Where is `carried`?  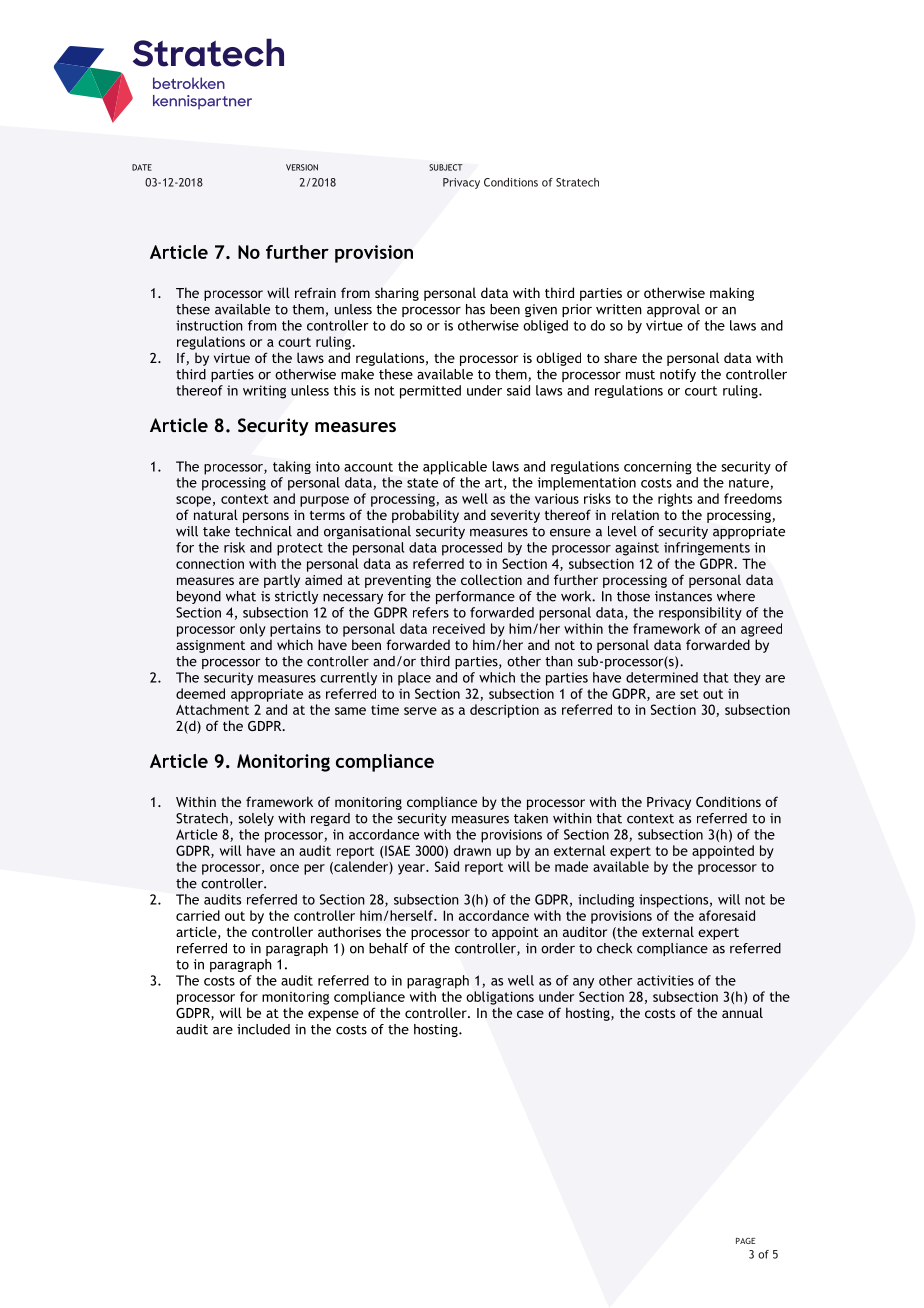 carried is located at coordinates (198, 915).
